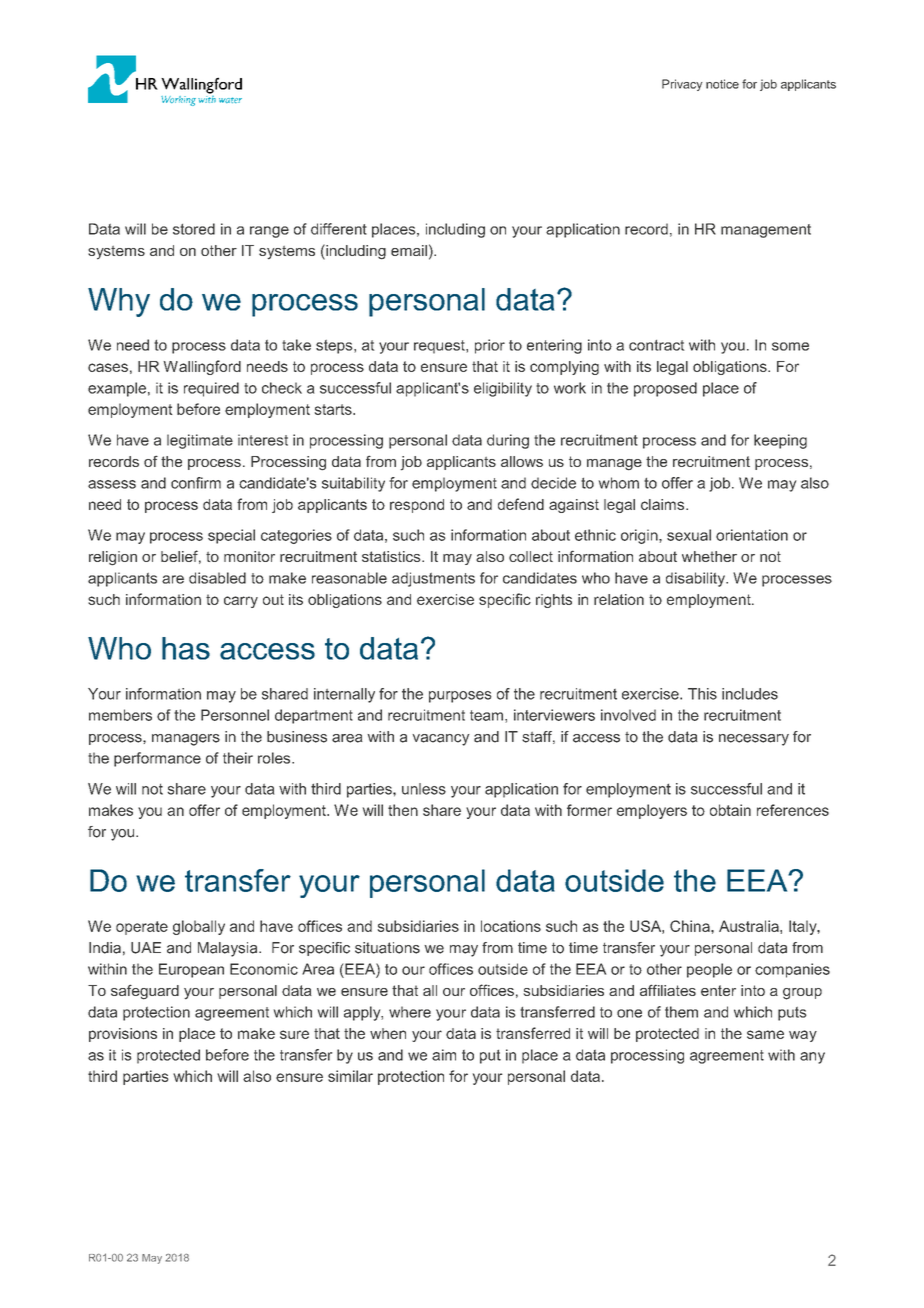  I want to click on provisions, so click(123, 1035).
